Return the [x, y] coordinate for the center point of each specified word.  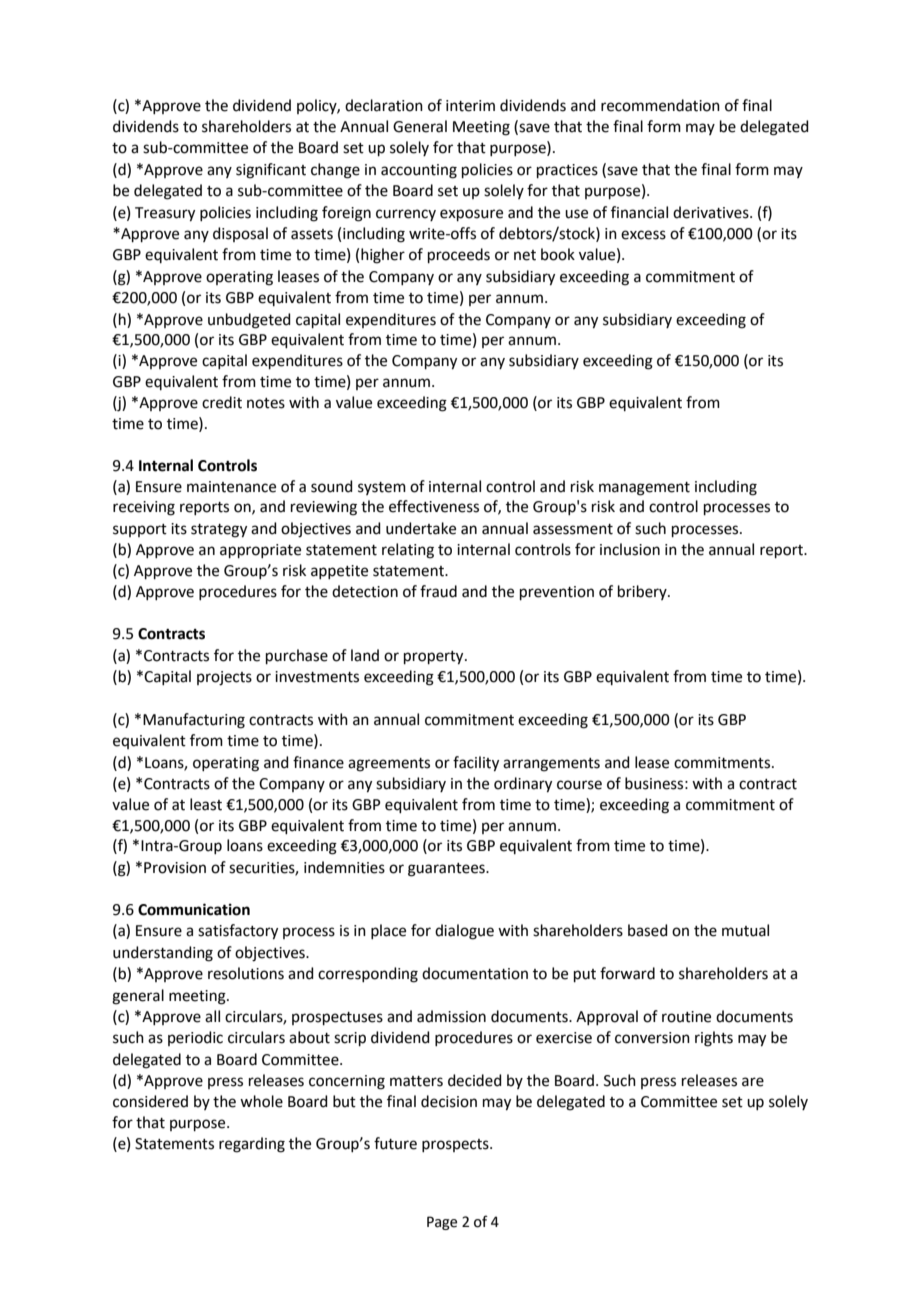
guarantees [447, 870]
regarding [252, 1145]
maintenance [231, 487]
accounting [419, 171]
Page [442, 1223]
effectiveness [434, 506]
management [644, 489]
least [206, 804]
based [648, 930]
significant [271, 171]
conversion [652, 1038]
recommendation [660, 105]
